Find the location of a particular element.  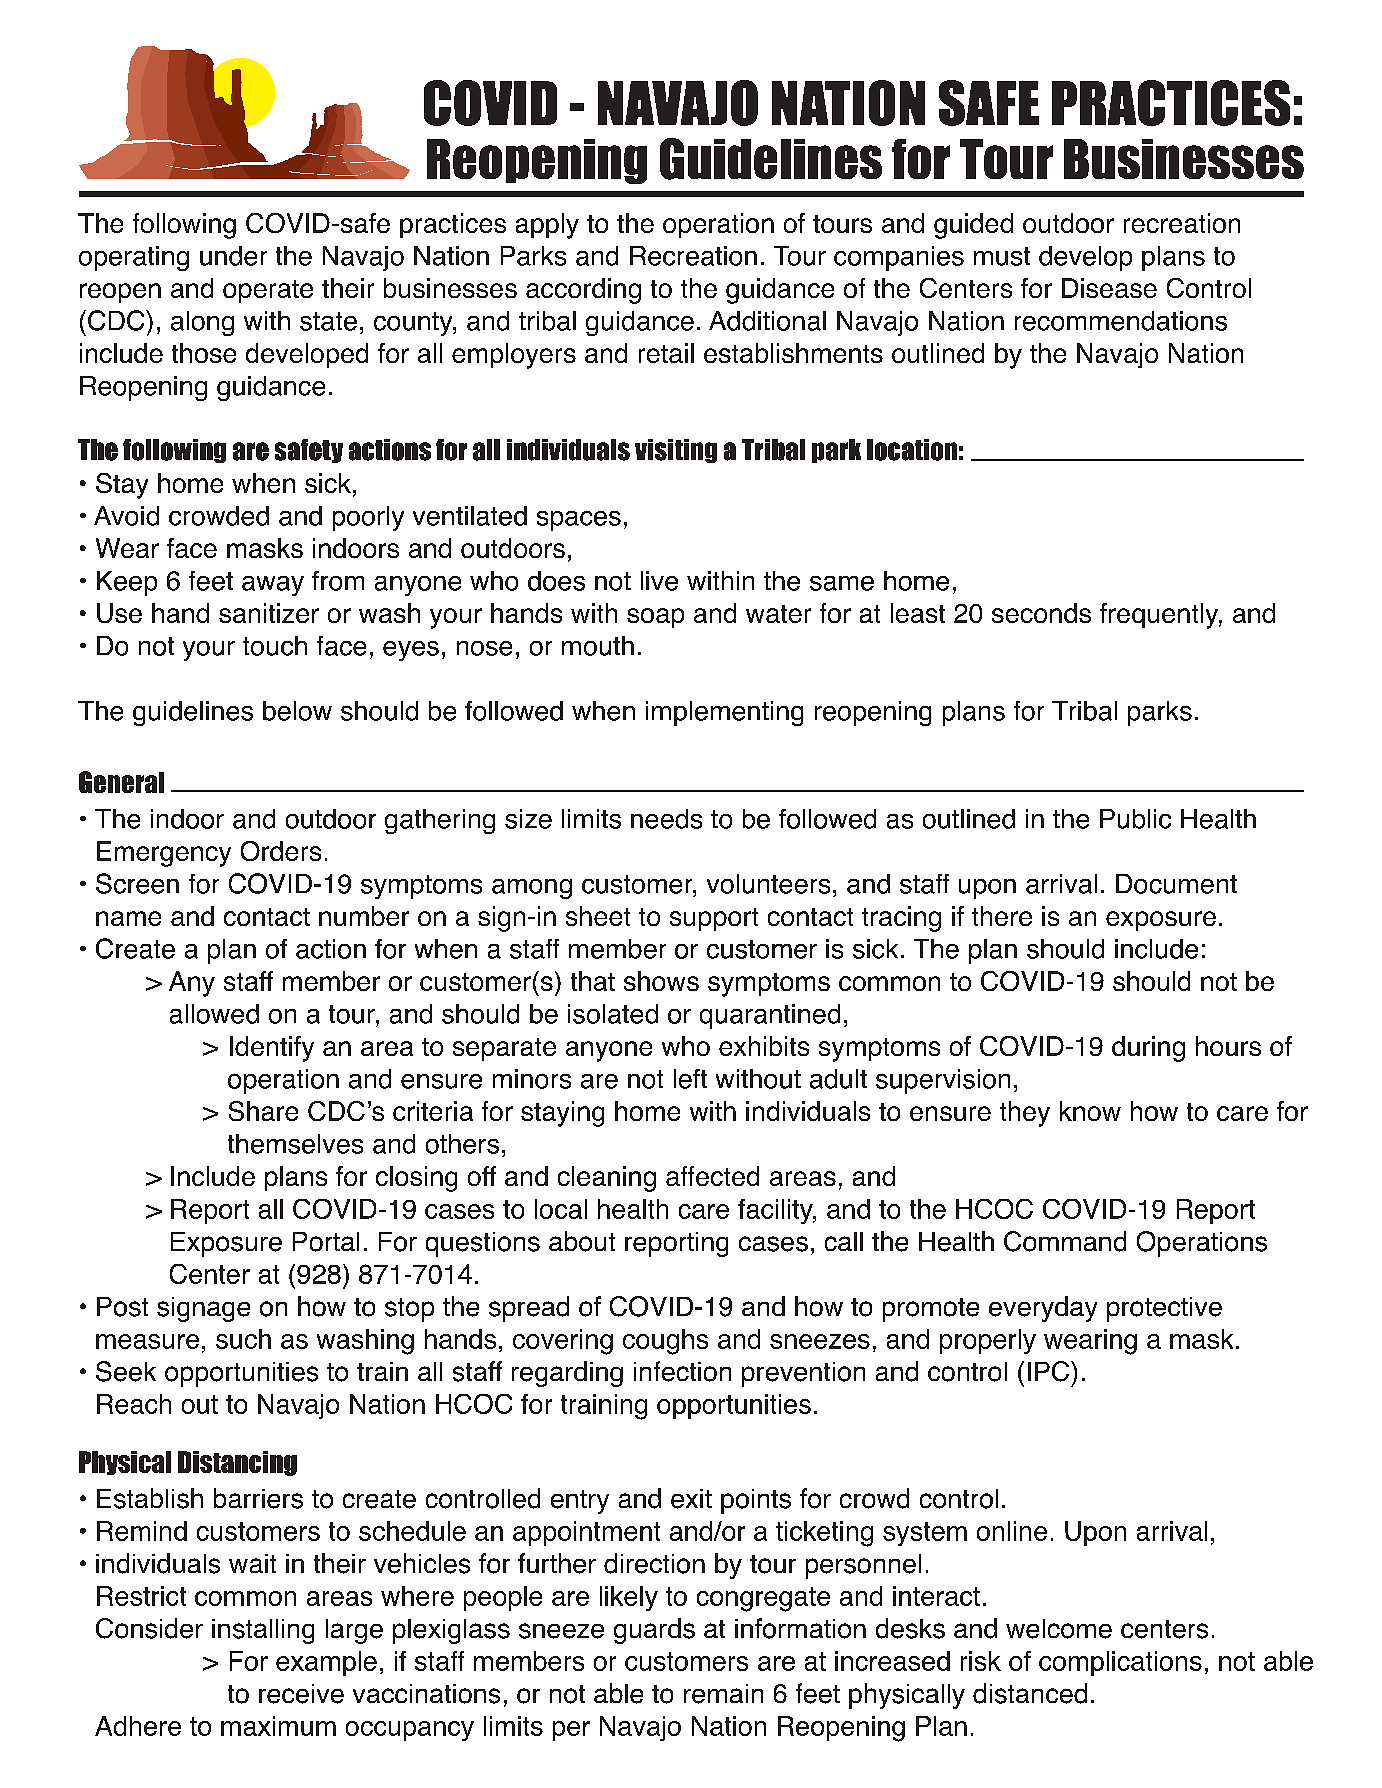

according is located at coordinates (583, 291).
